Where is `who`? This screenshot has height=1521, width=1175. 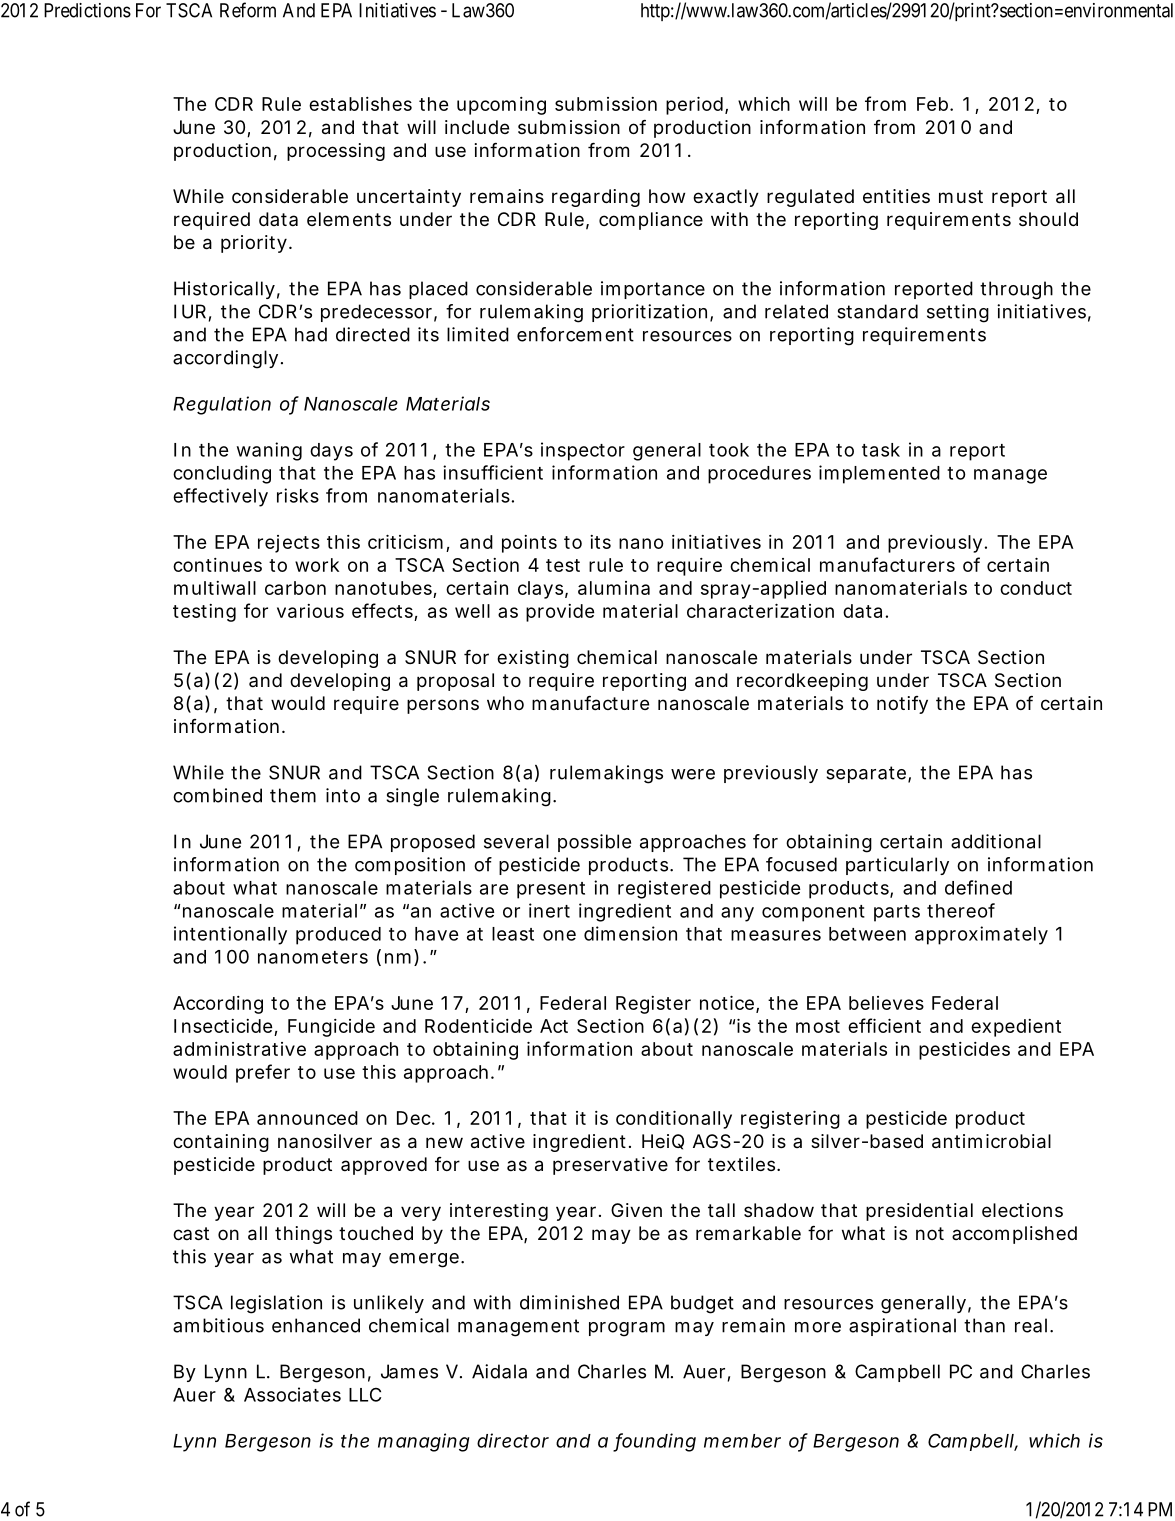
who is located at coordinates (505, 703).
